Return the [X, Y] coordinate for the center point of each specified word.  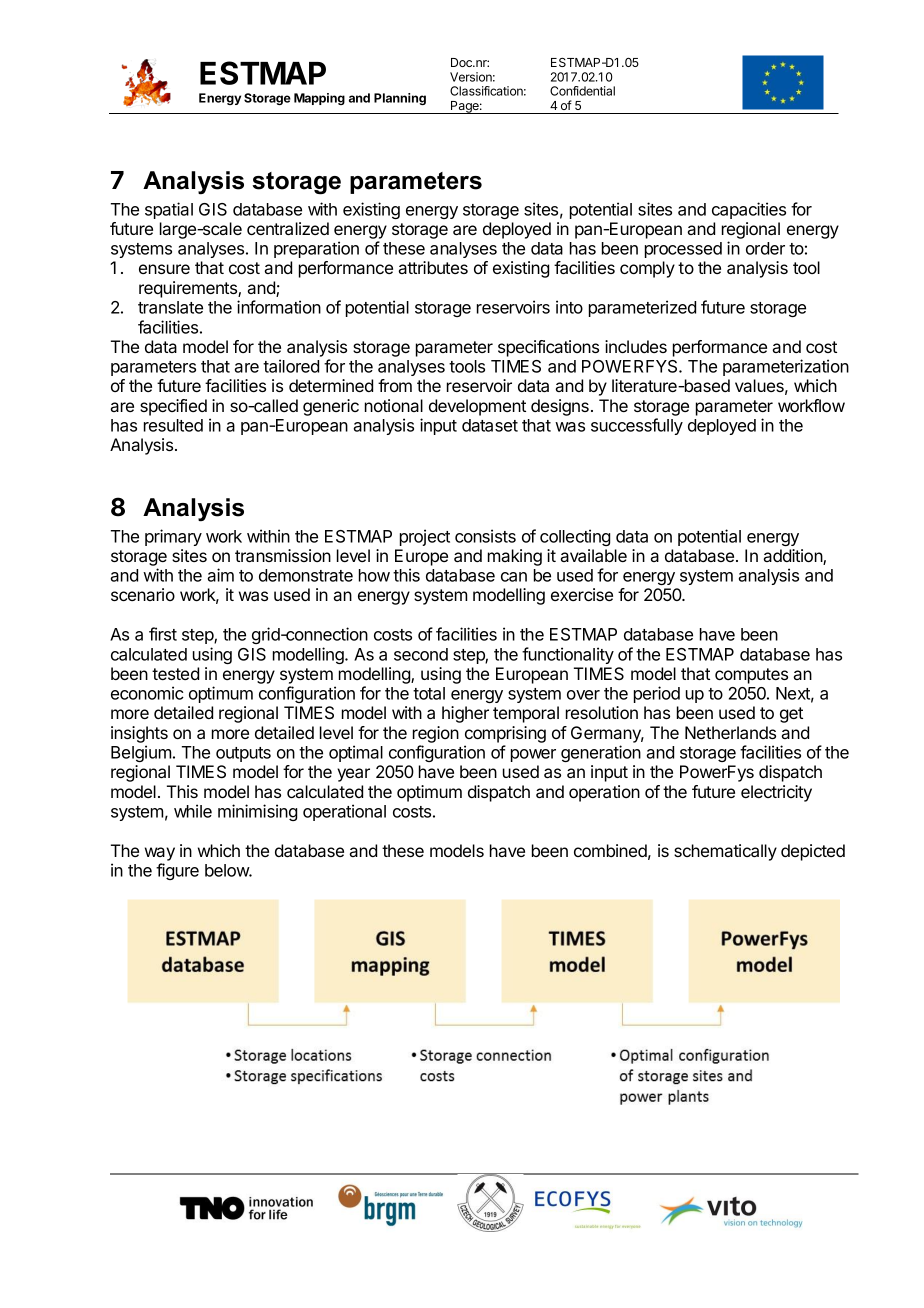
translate [170, 307]
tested [175, 673]
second [421, 654]
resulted [173, 425]
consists [485, 536]
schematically [725, 852]
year [353, 775]
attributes [433, 267]
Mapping [319, 99]
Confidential [582, 91]
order [765, 248]
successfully [637, 426]
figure [177, 871]
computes [751, 676]
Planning [400, 99]
